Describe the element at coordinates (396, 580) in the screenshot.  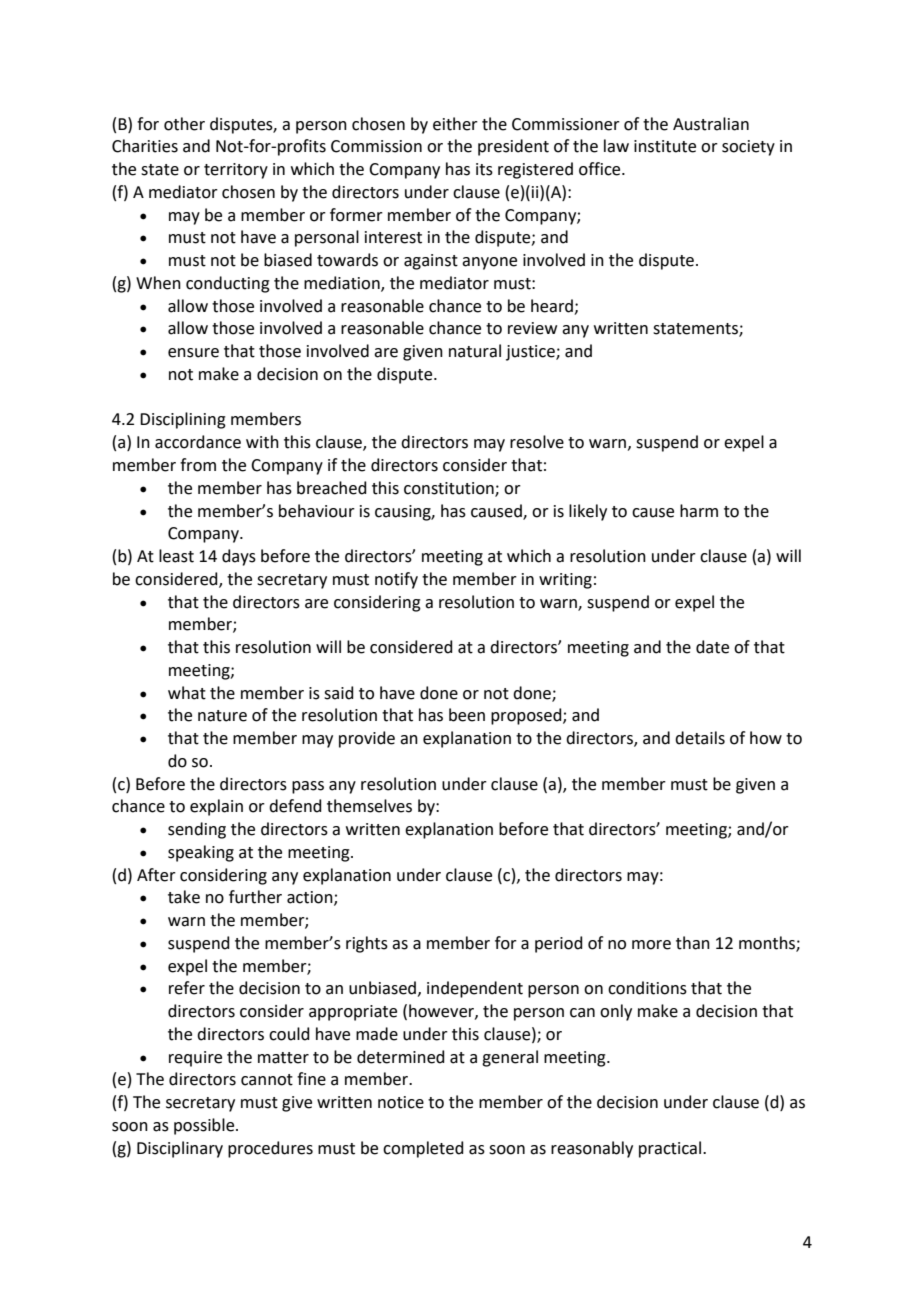
I see `notify` at that location.
